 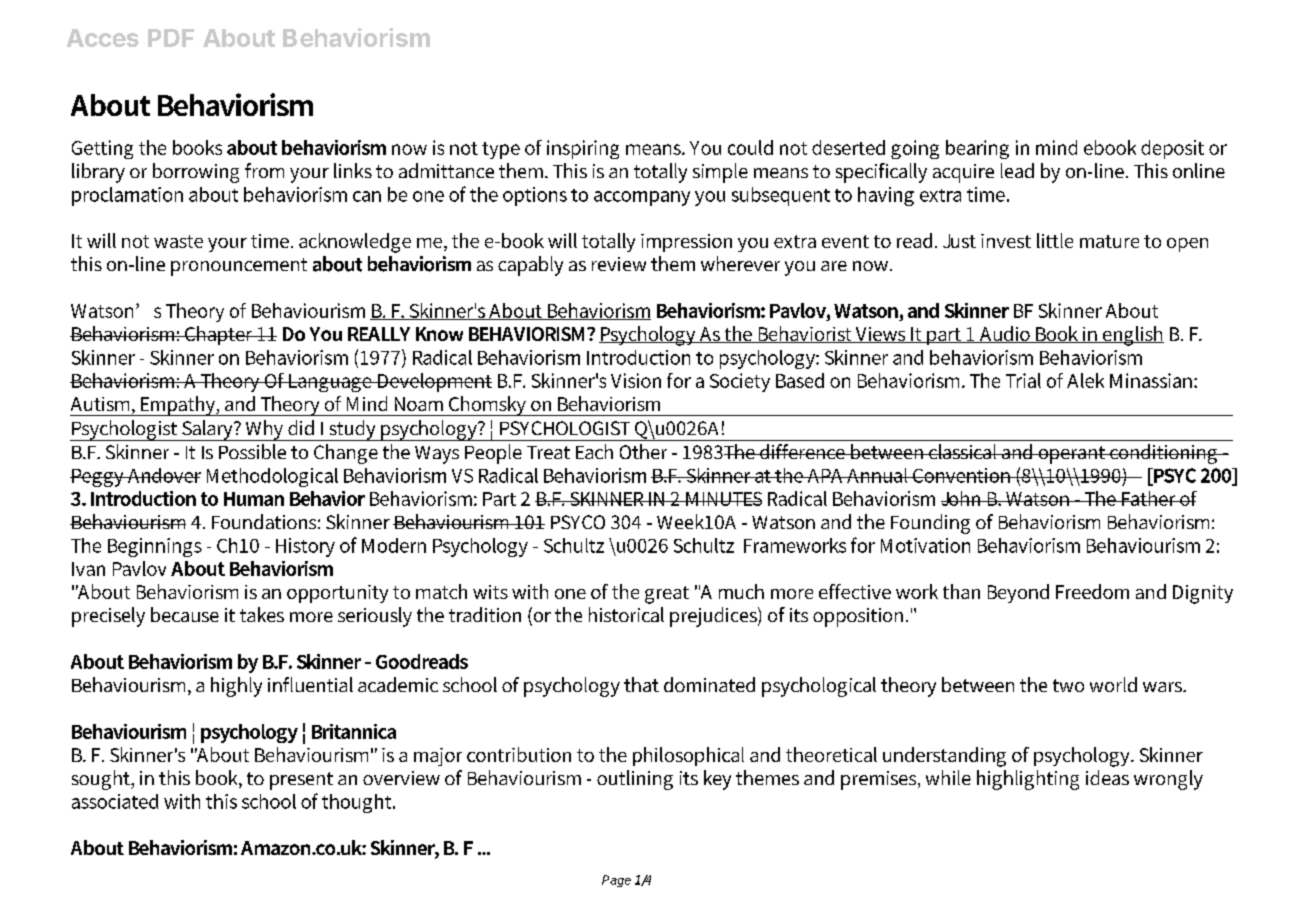 I want to click on highlighting, so click(x=1028, y=780).
